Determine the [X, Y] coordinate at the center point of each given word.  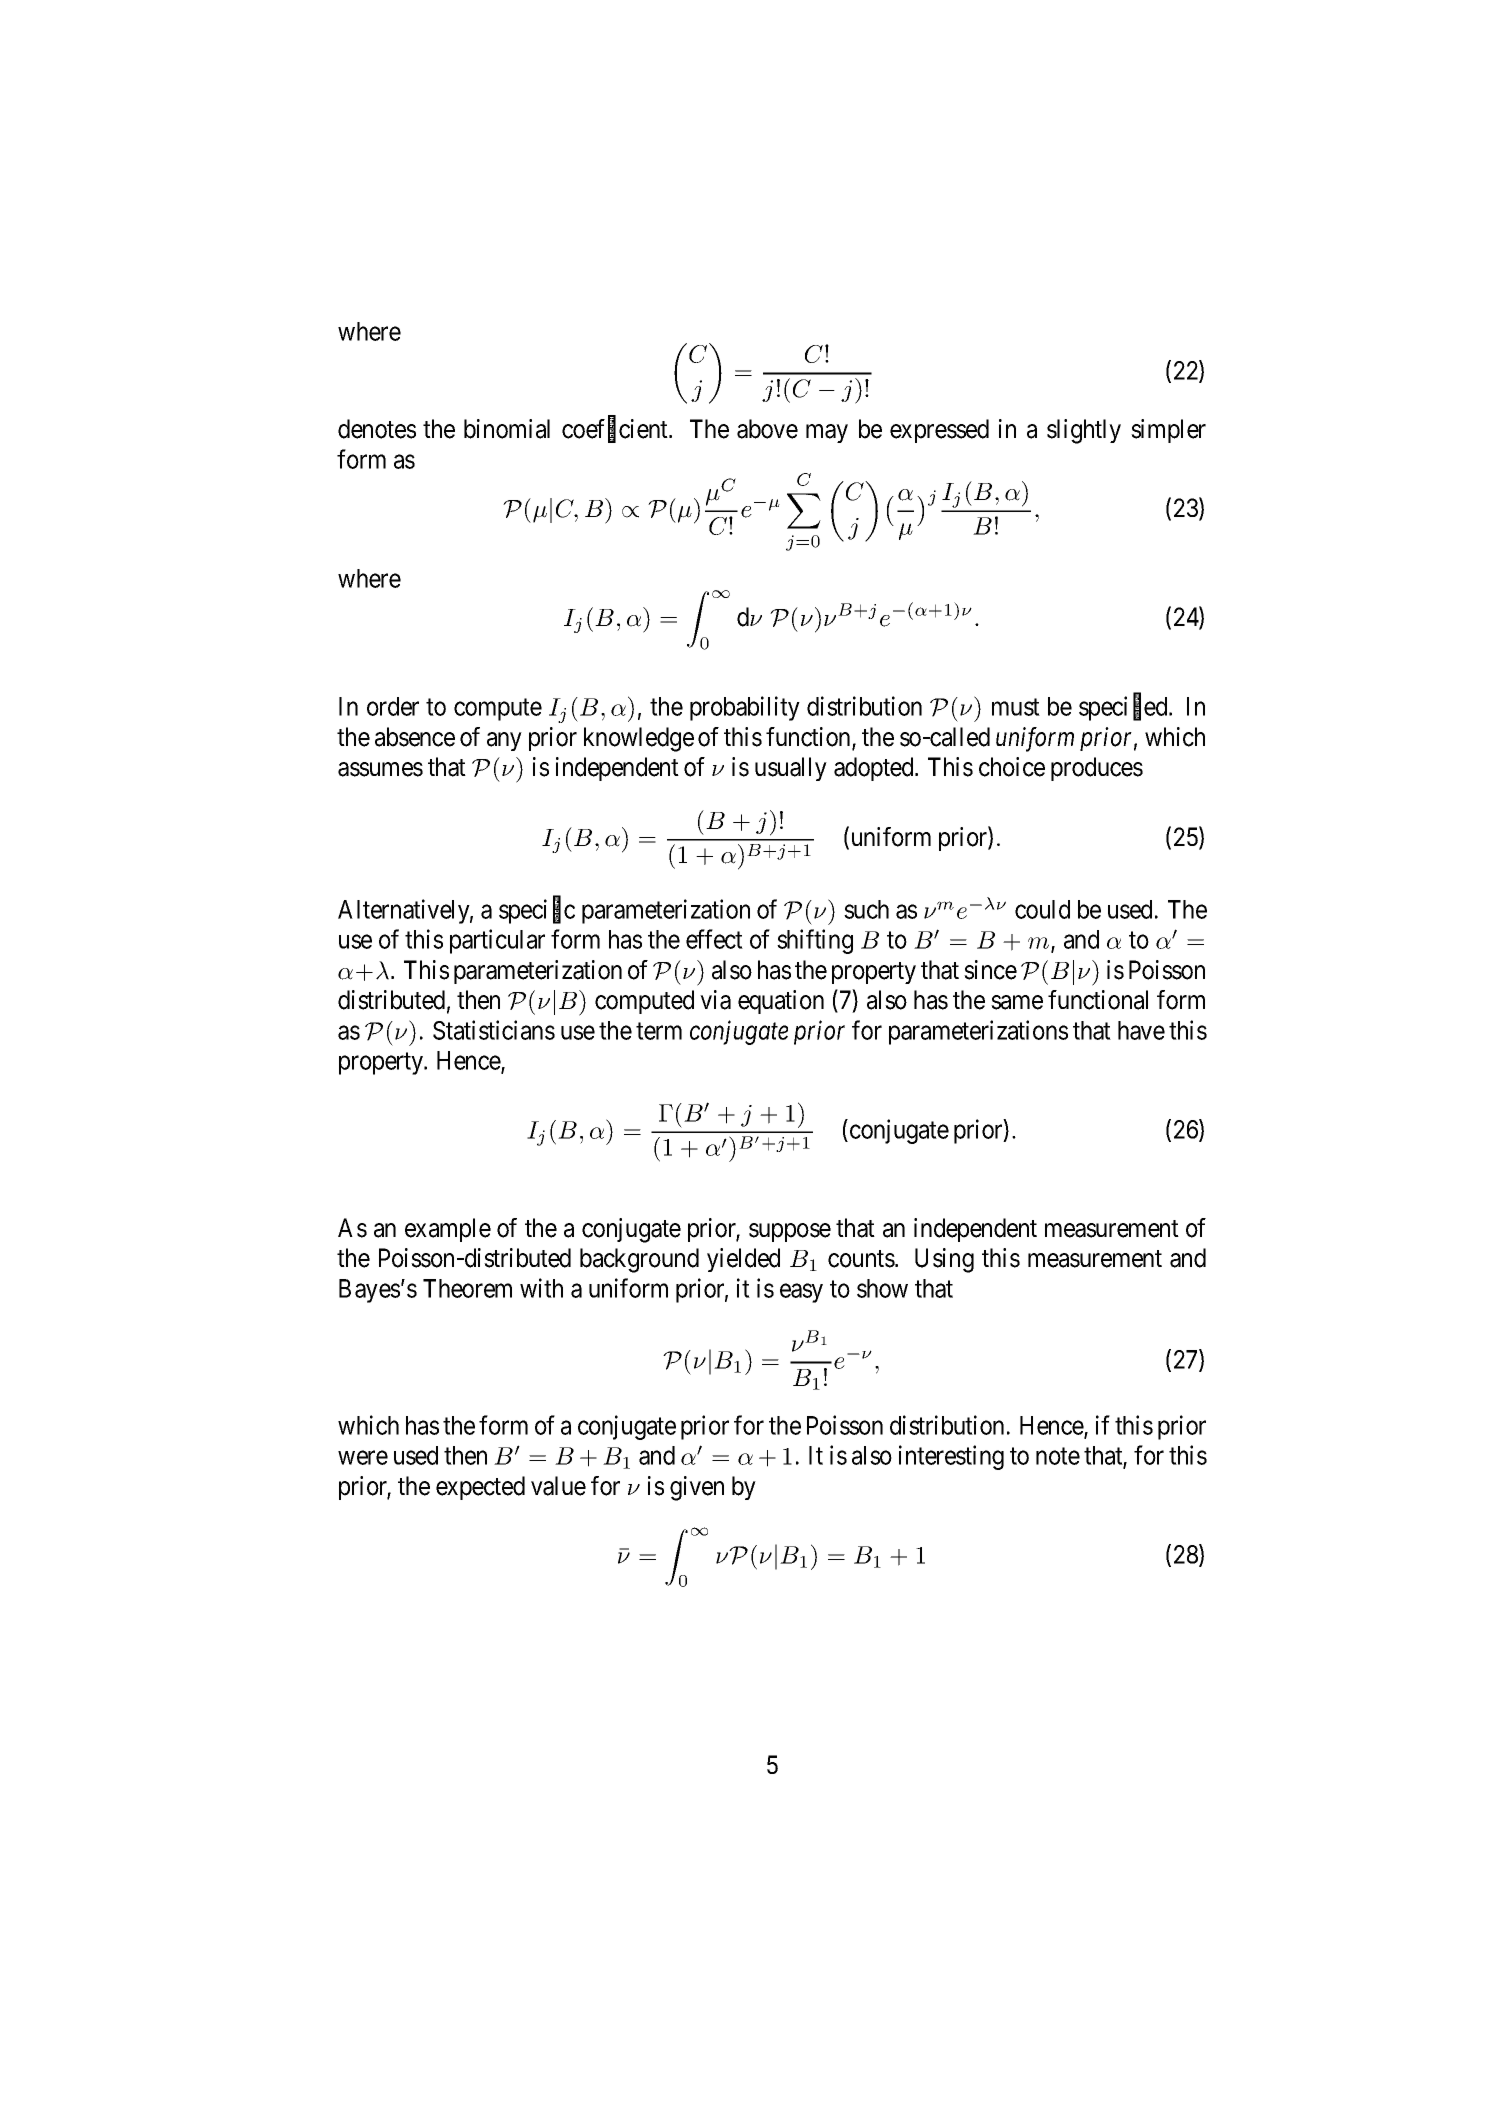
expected [480, 1488]
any [504, 741]
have [1141, 1030]
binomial [507, 429]
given [697, 1488]
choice [1012, 767]
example [448, 1230]
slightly [1084, 431]
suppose [790, 1232]
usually [791, 769]
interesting [951, 1457]
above [767, 429]
